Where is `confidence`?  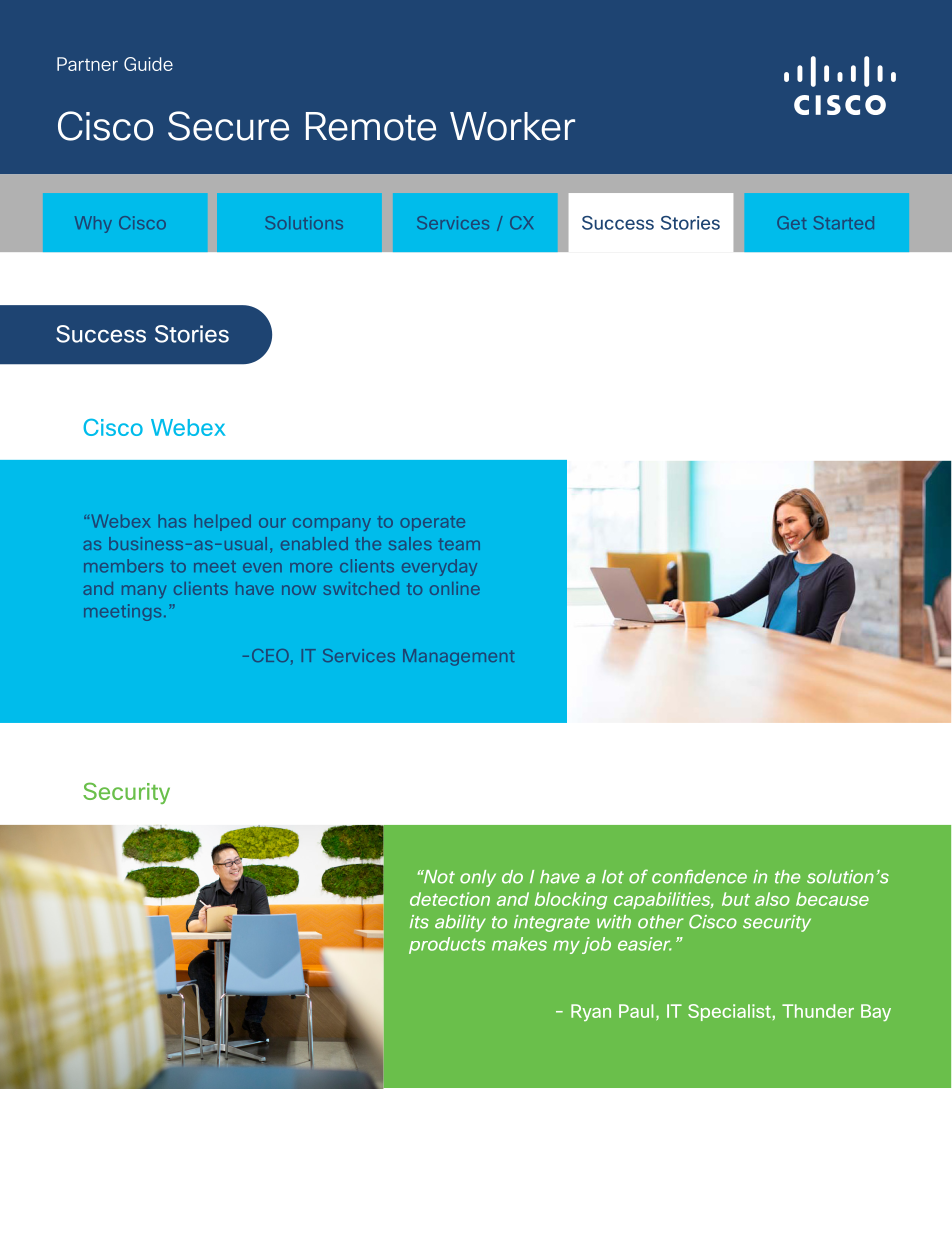
confidence is located at coordinates (699, 877).
